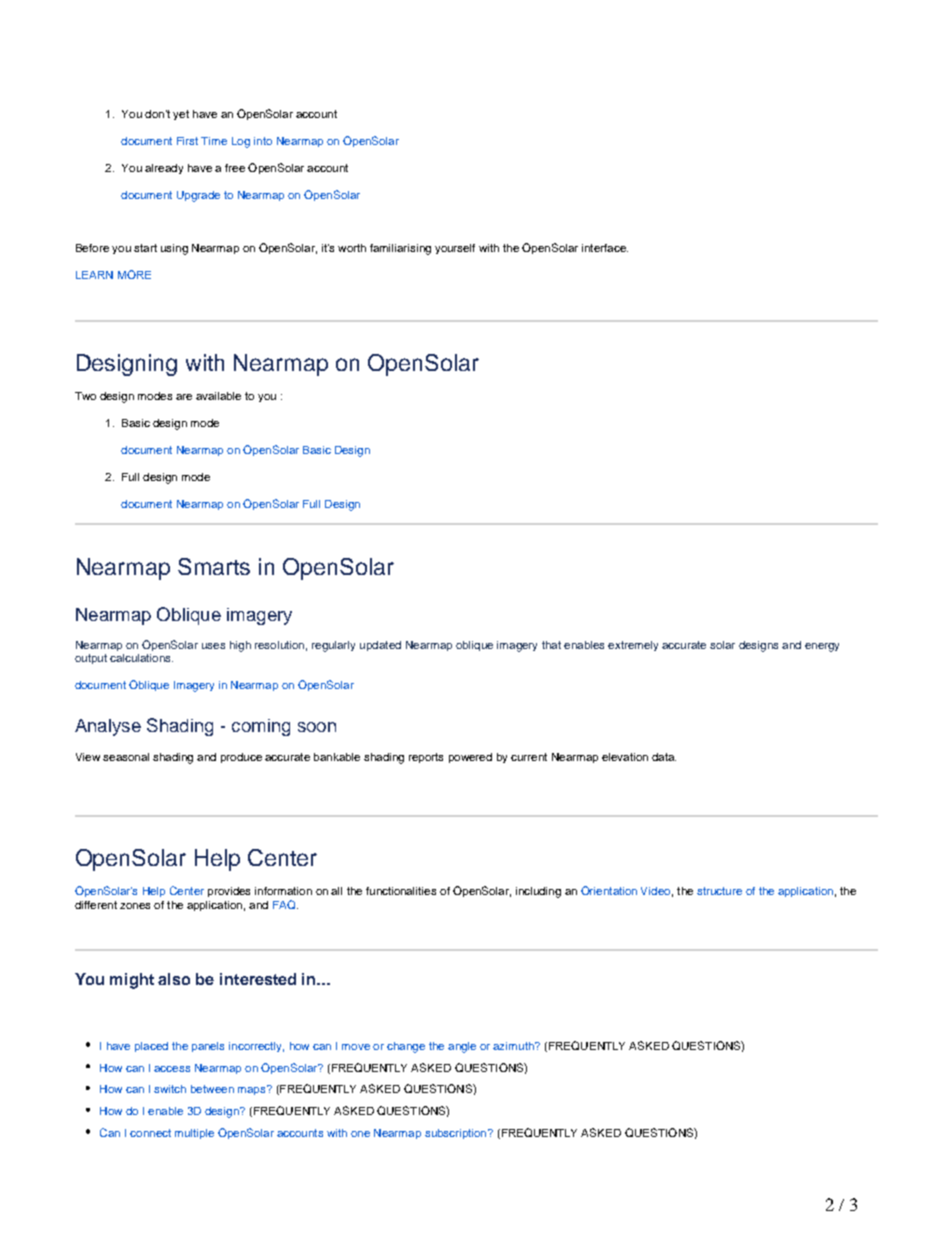 This document has height=1233, width=952. What do you see at coordinates (719, 891) in the document?
I see `structure` at bounding box center [719, 891].
